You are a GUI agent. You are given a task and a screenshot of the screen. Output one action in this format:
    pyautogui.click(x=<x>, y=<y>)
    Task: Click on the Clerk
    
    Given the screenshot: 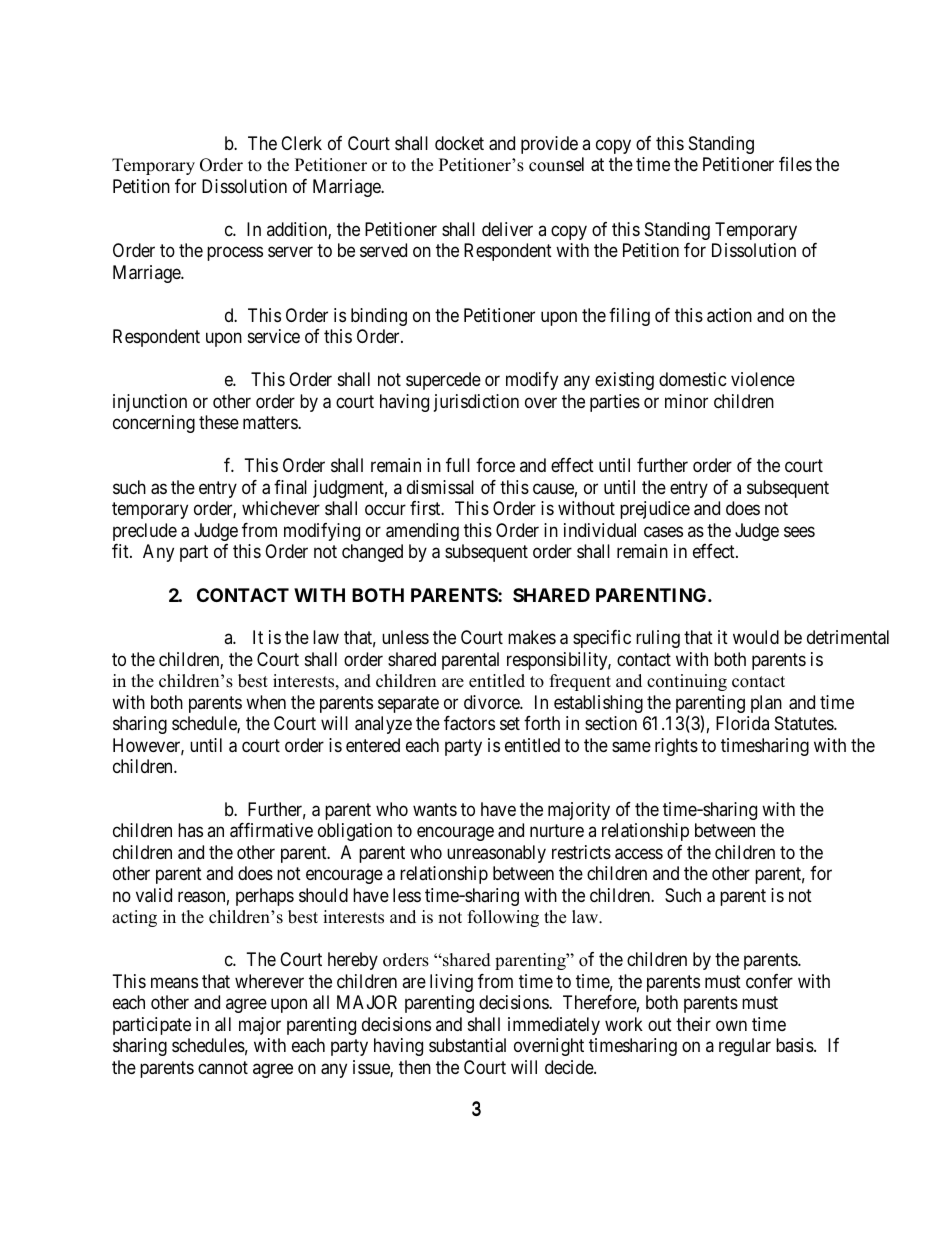 What is the action you would take?
    pyautogui.click(x=301, y=143)
